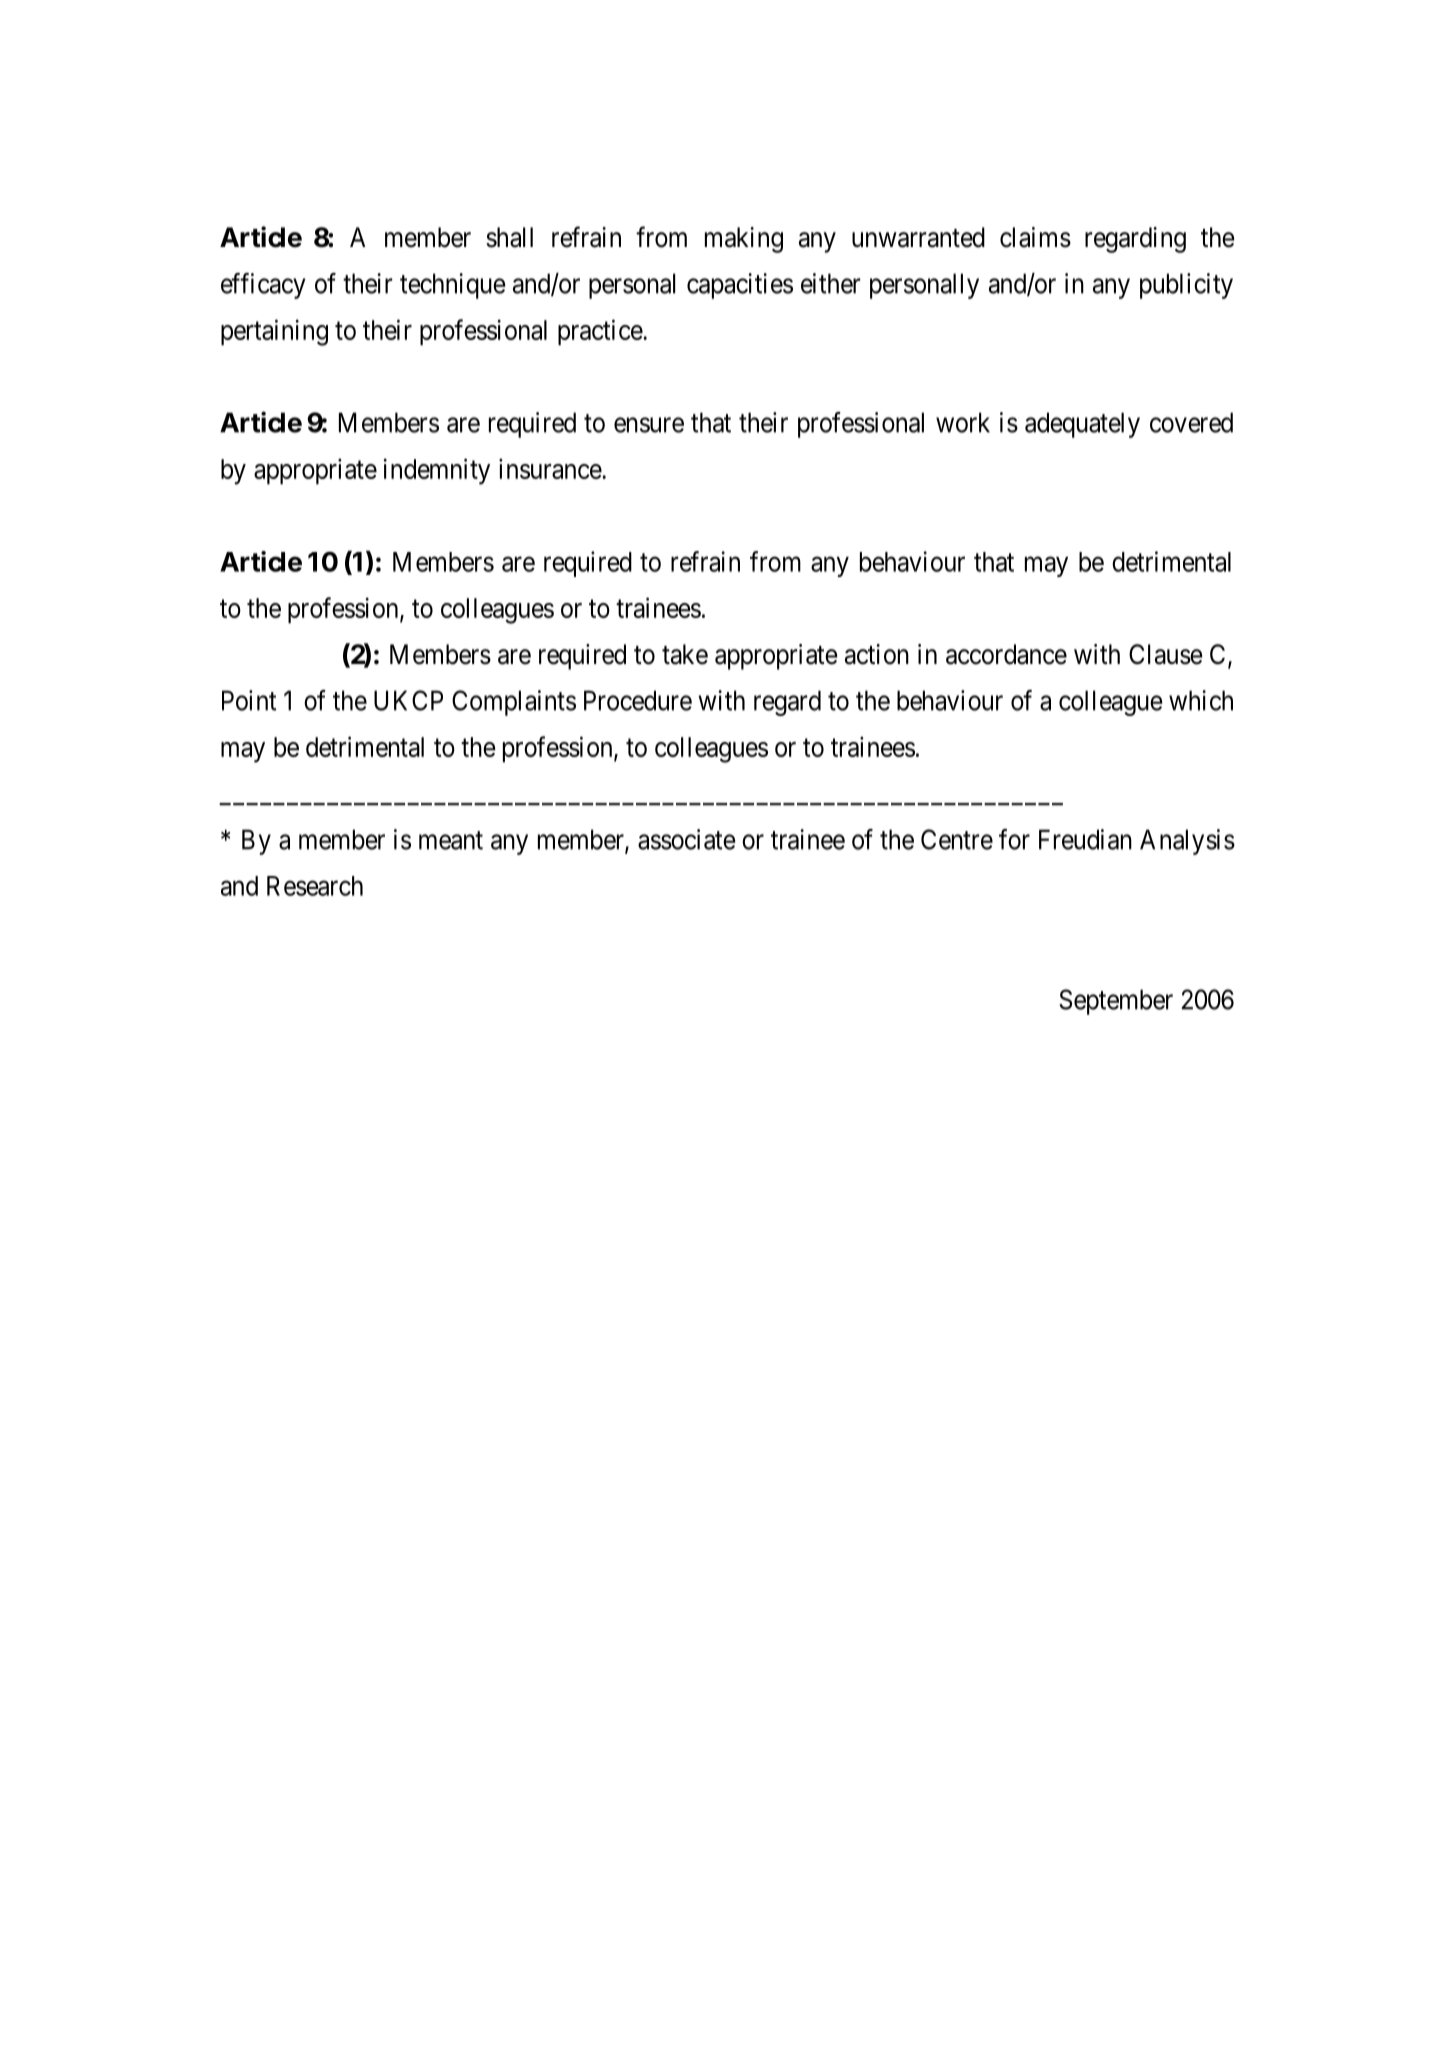  Describe the element at coordinates (687, 839) in the screenshot. I see `associate` at that location.
